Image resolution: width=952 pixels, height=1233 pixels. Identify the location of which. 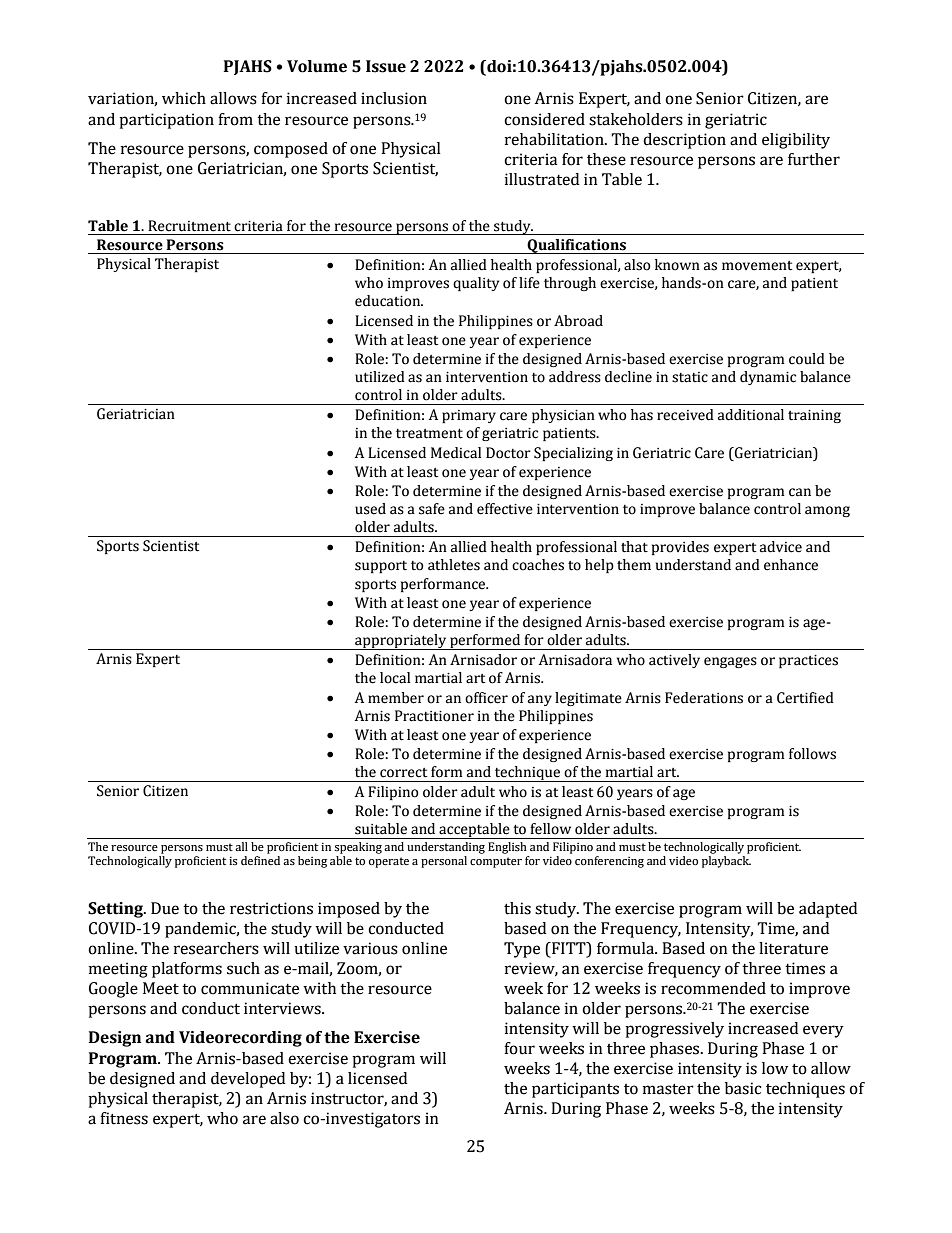
(184, 98).
